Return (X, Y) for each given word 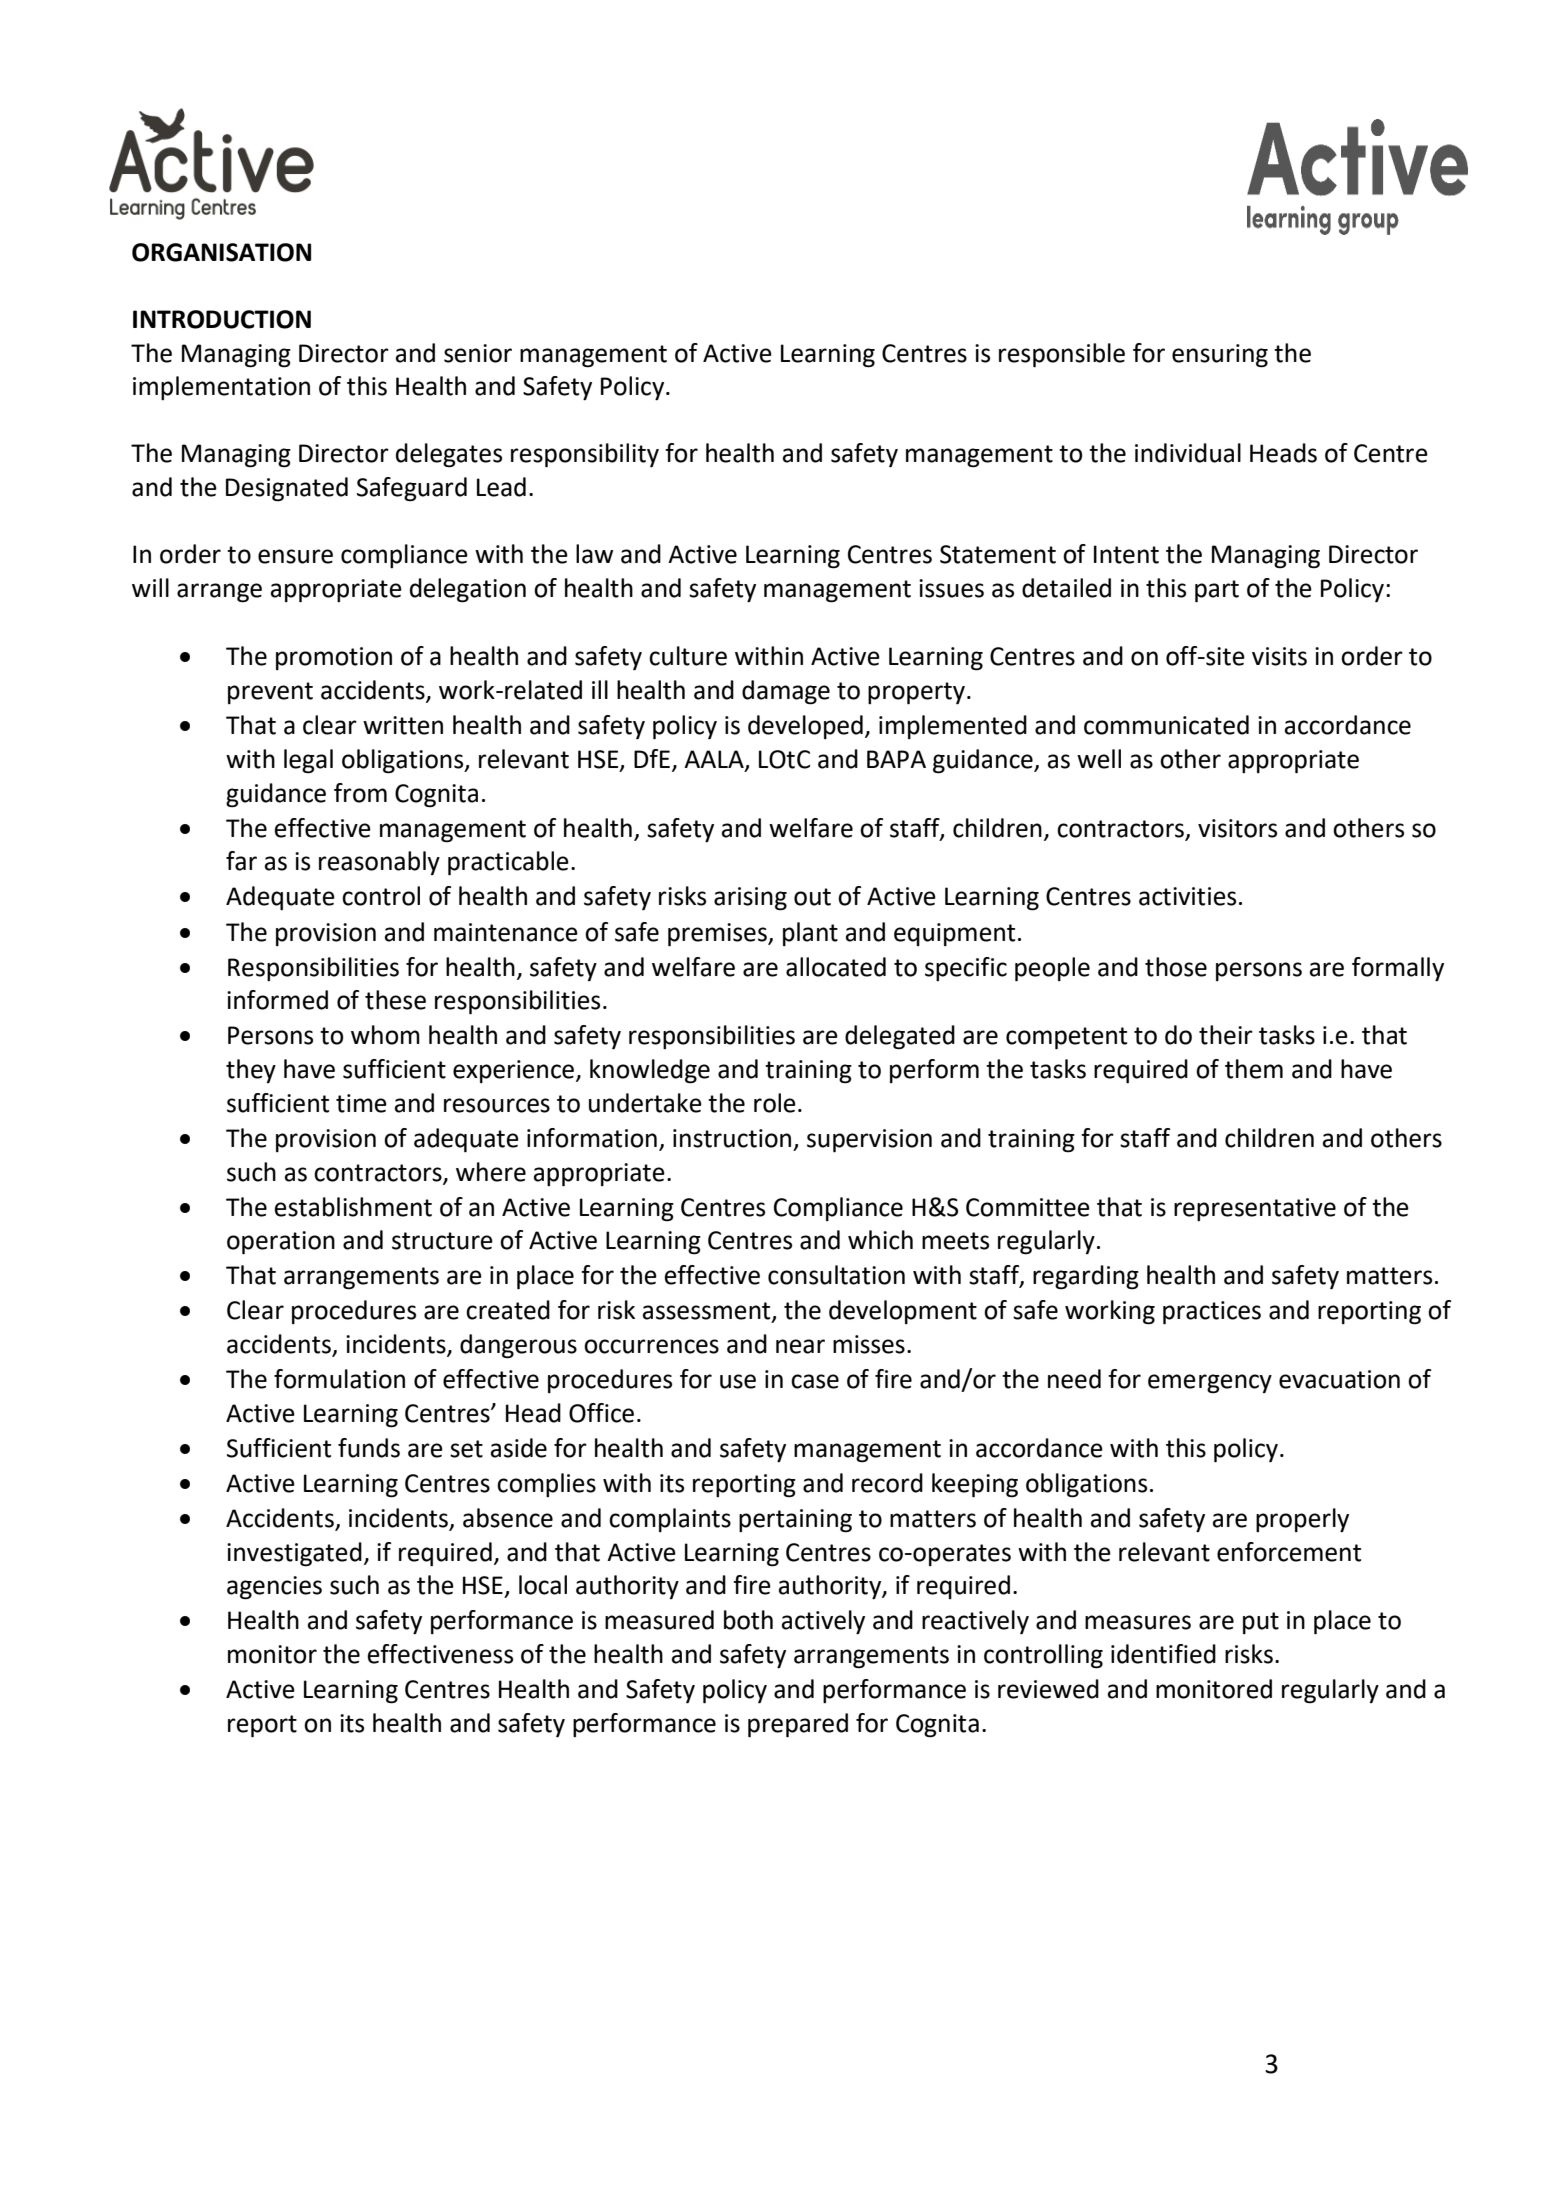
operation (281, 1243)
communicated (1166, 725)
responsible (1062, 355)
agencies (274, 1588)
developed (805, 727)
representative (1255, 1209)
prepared (798, 1725)
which (880, 1240)
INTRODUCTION (222, 319)
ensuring (1220, 356)
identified (1163, 1654)
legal (308, 761)
